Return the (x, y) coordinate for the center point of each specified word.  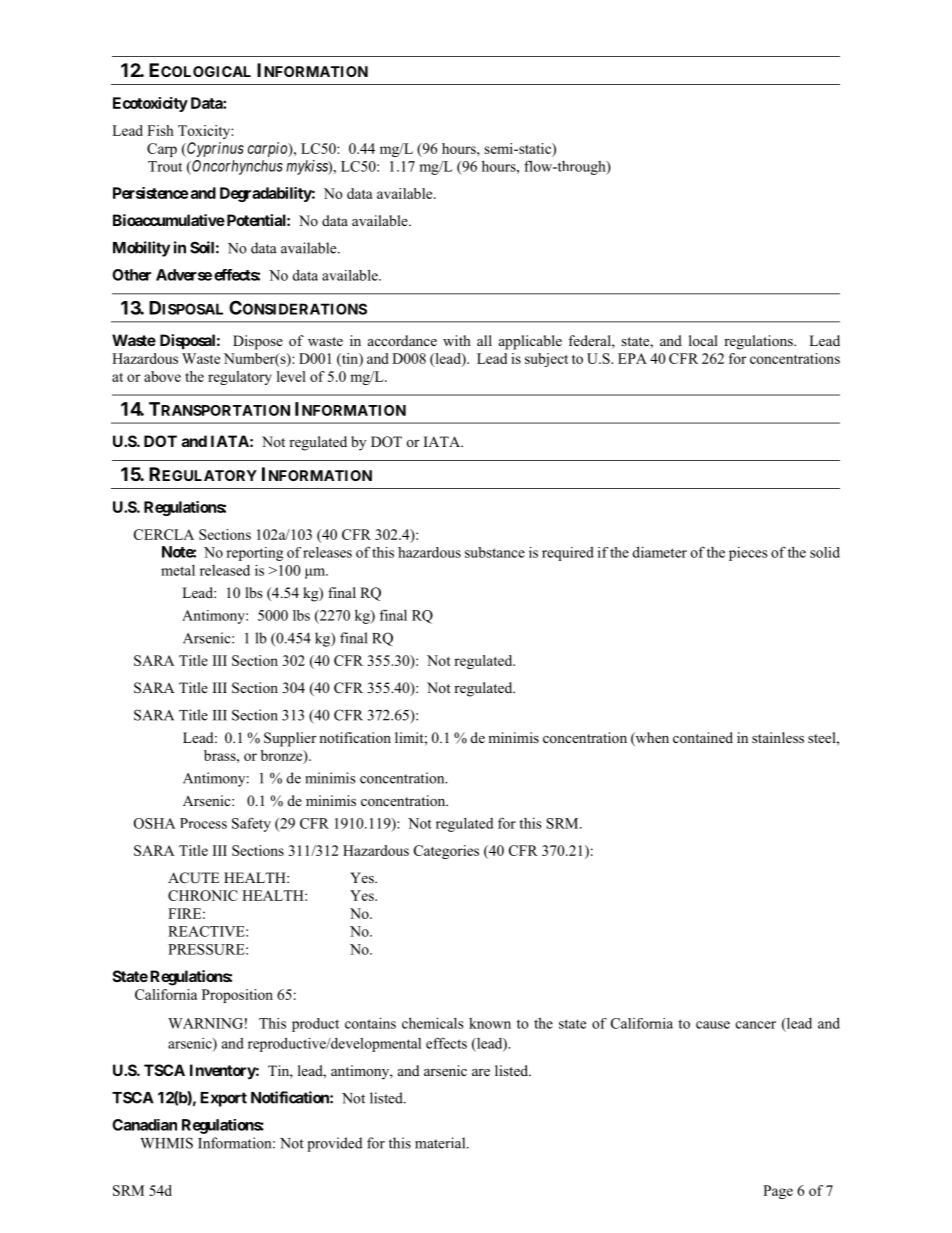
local (703, 340)
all (484, 340)
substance (495, 552)
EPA (632, 358)
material (441, 1143)
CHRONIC (203, 895)
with (457, 340)
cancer (756, 1025)
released (225, 570)
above (162, 376)
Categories (446, 852)
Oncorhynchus (236, 167)
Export (223, 1099)
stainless (778, 737)
